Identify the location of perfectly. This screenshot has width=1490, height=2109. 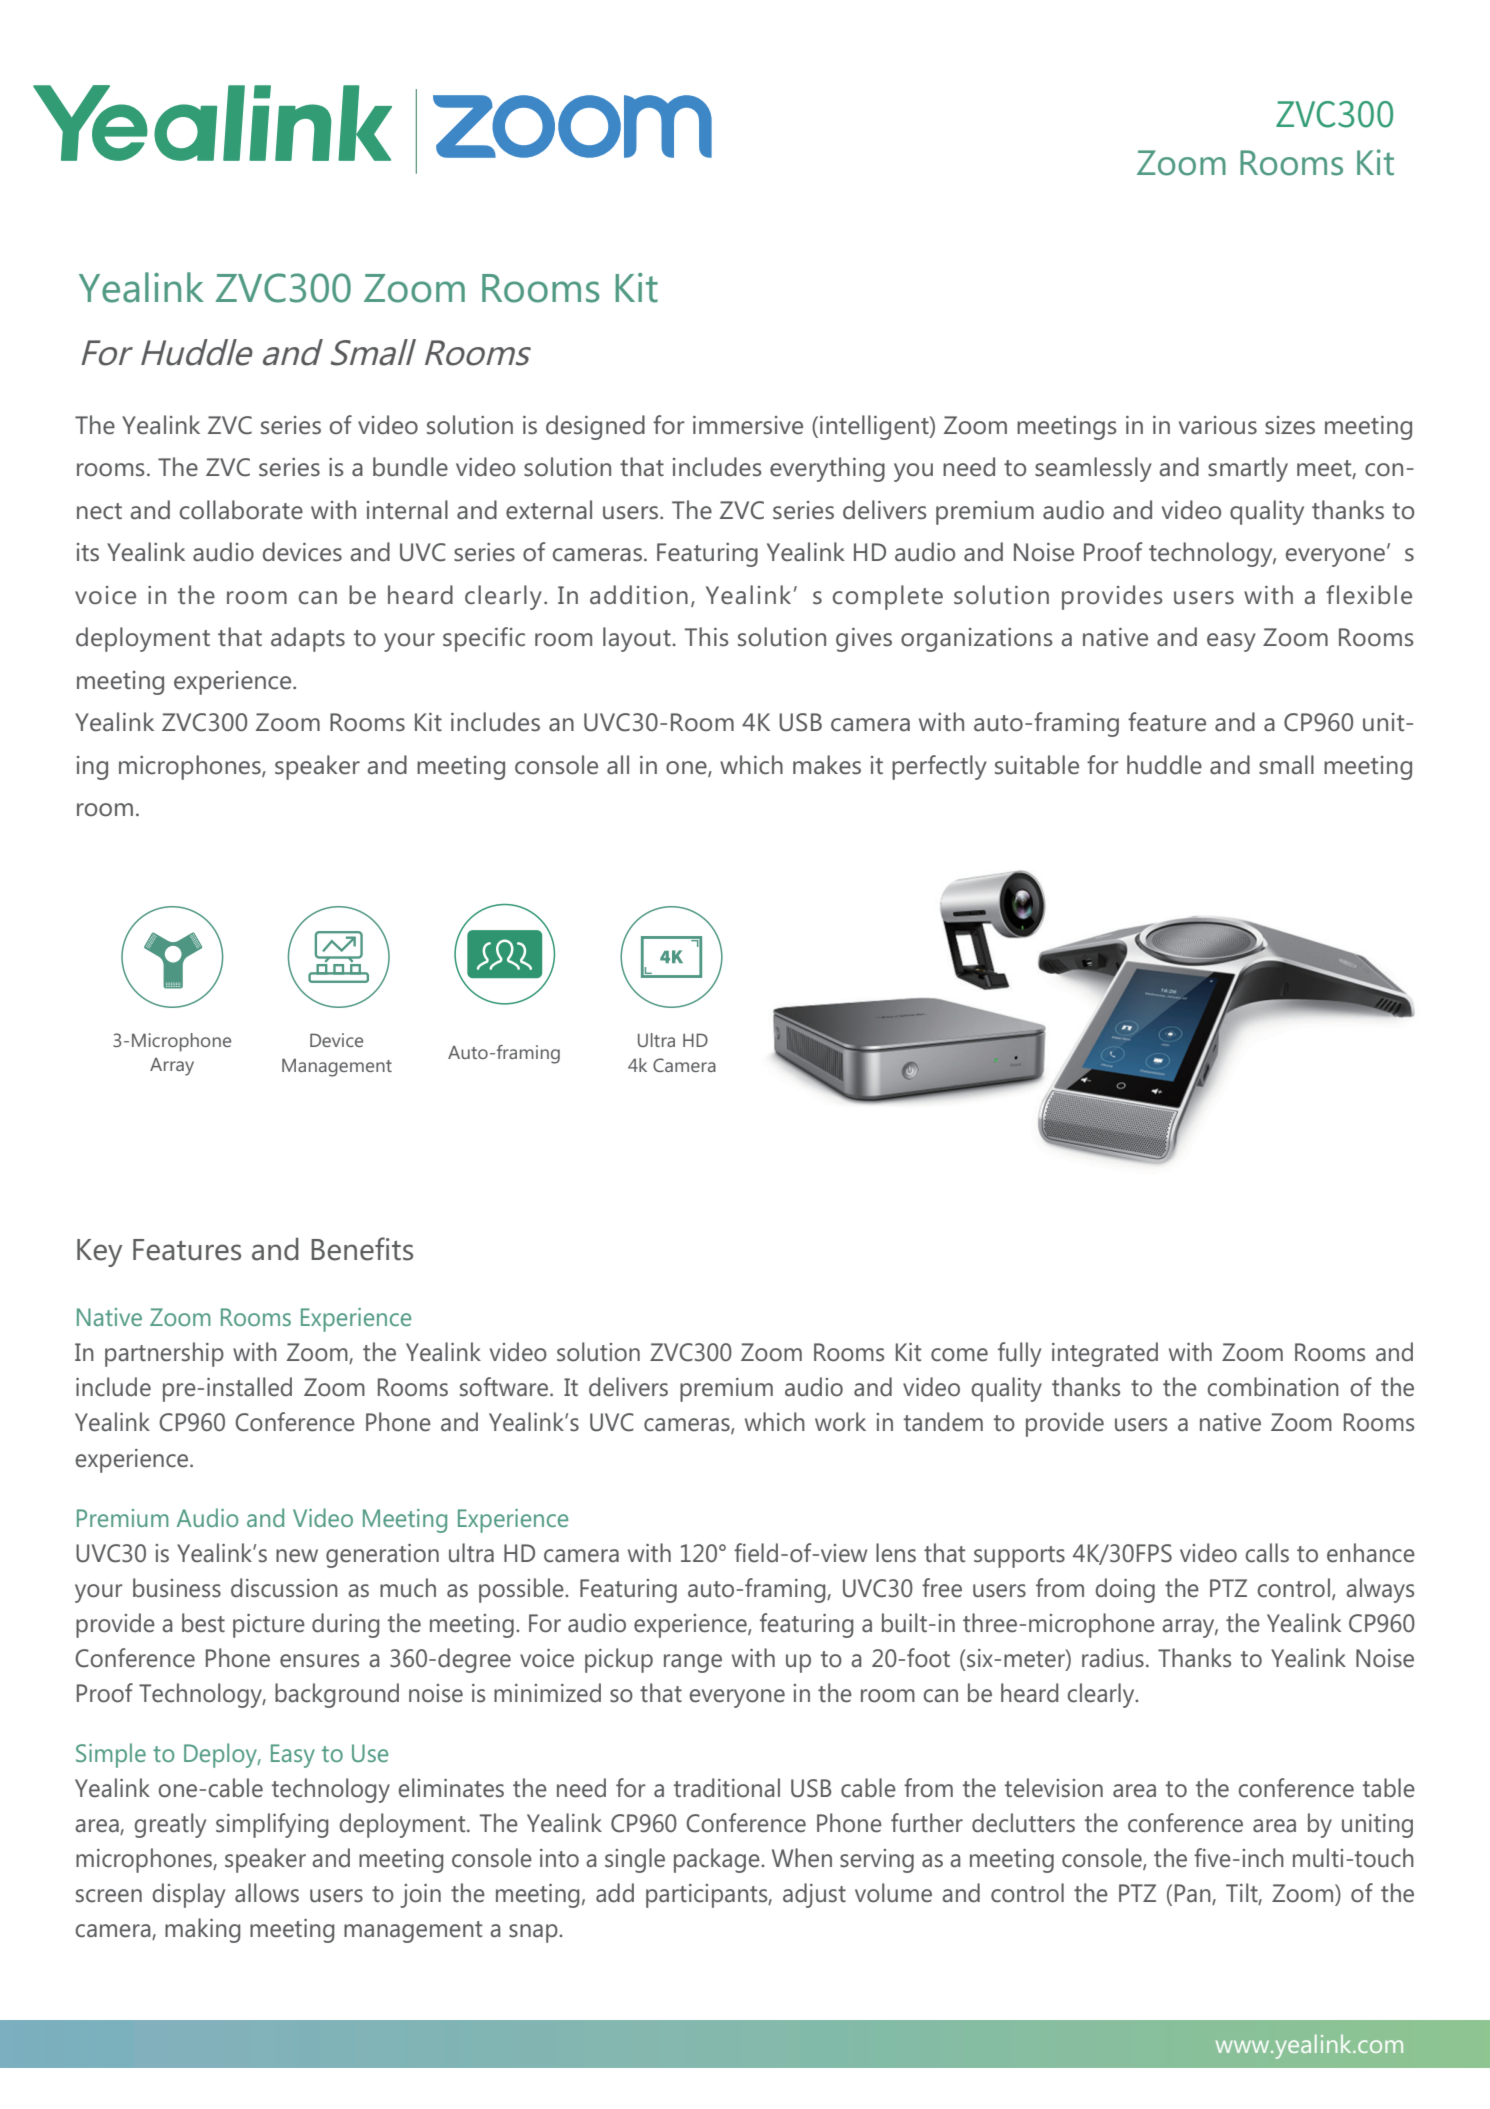
(939, 767).
